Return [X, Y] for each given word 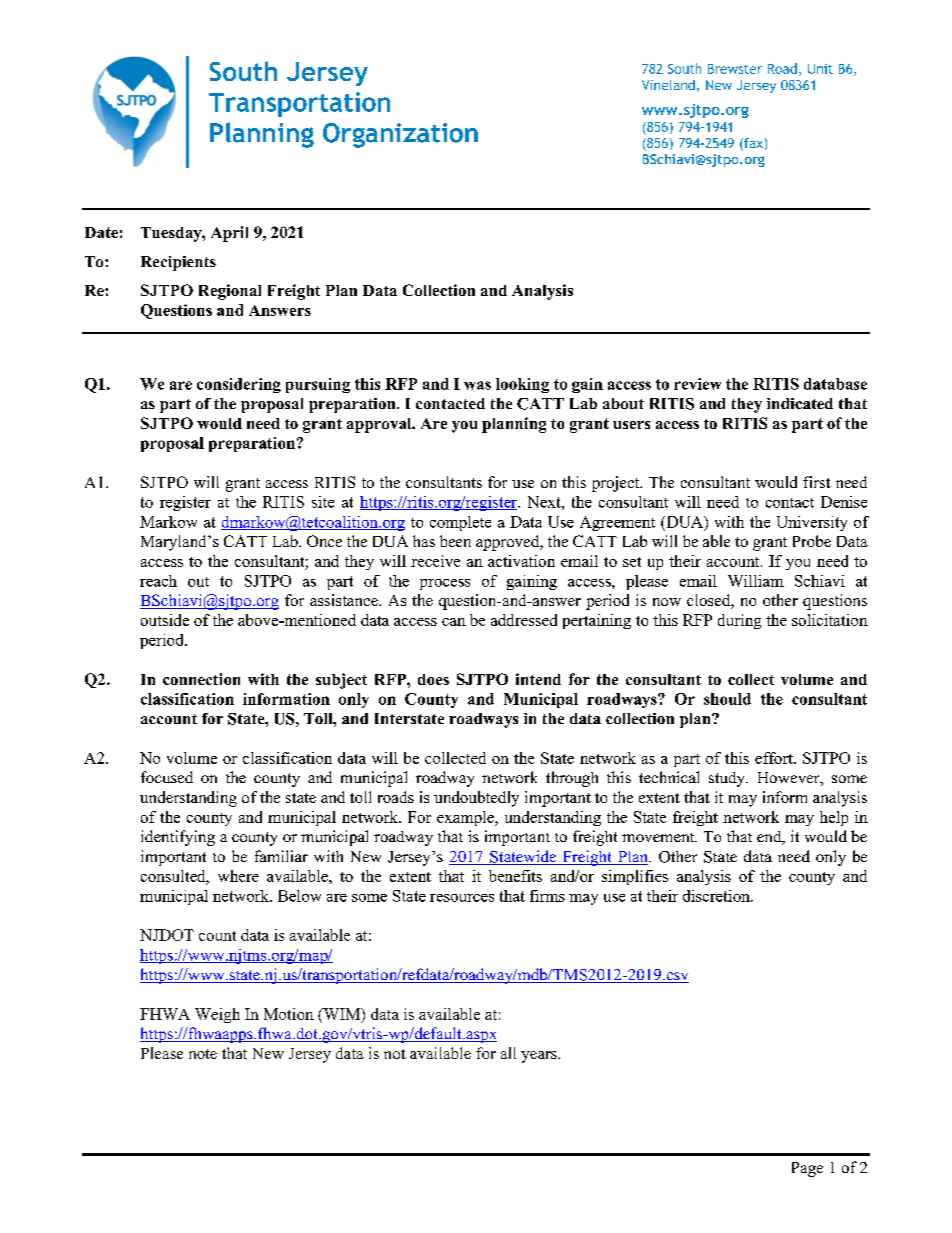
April [229, 234]
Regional [230, 292]
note [203, 1054]
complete [460, 523]
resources [462, 898]
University [812, 523]
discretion [717, 896]
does [433, 679]
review [697, 384]
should [727, 699]
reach [158, 581]
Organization [400, 135]
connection [201, 679]
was [477, 385]
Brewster [735, 69]
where [238, 876]
